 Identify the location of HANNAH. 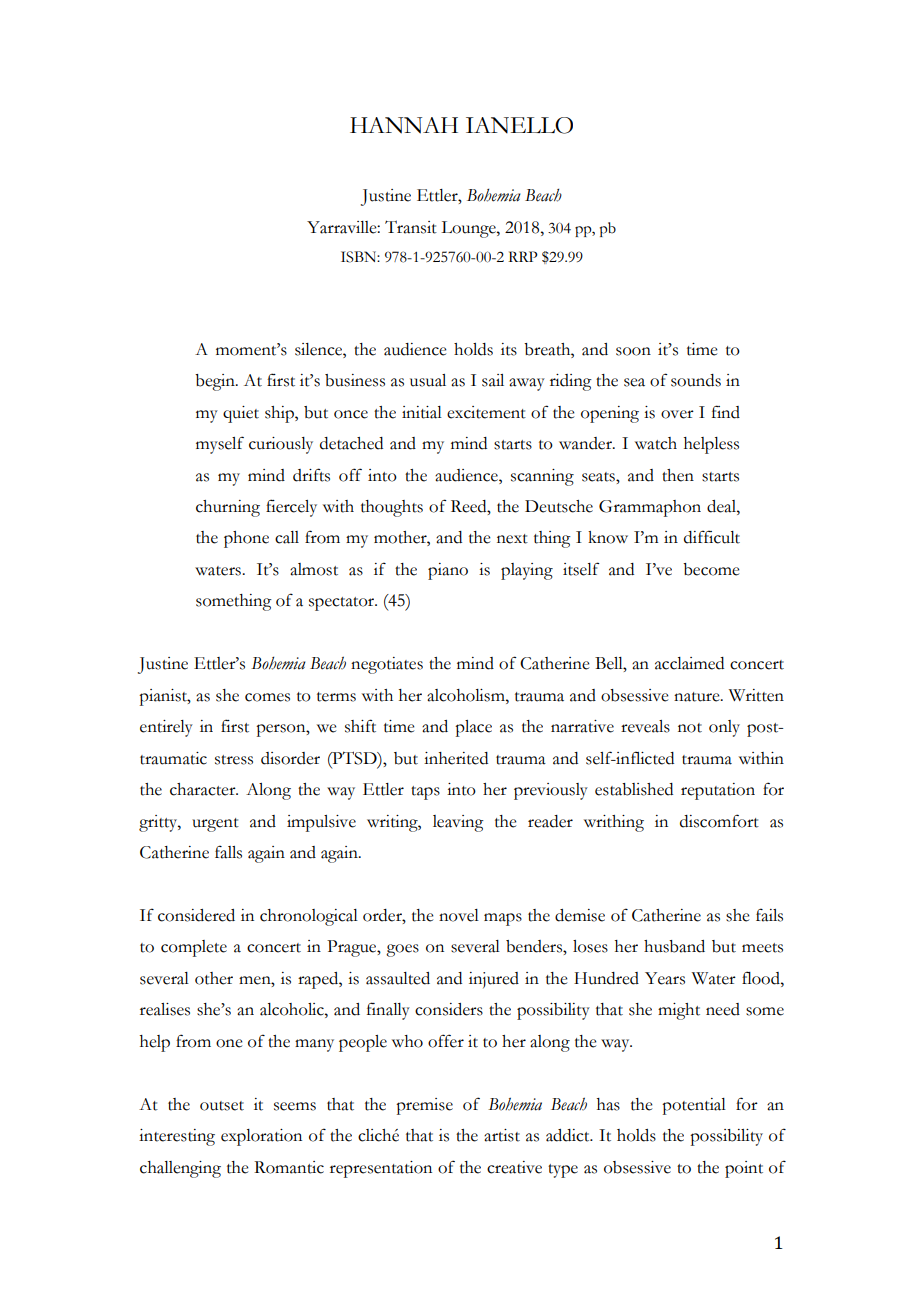
(404, 125).
